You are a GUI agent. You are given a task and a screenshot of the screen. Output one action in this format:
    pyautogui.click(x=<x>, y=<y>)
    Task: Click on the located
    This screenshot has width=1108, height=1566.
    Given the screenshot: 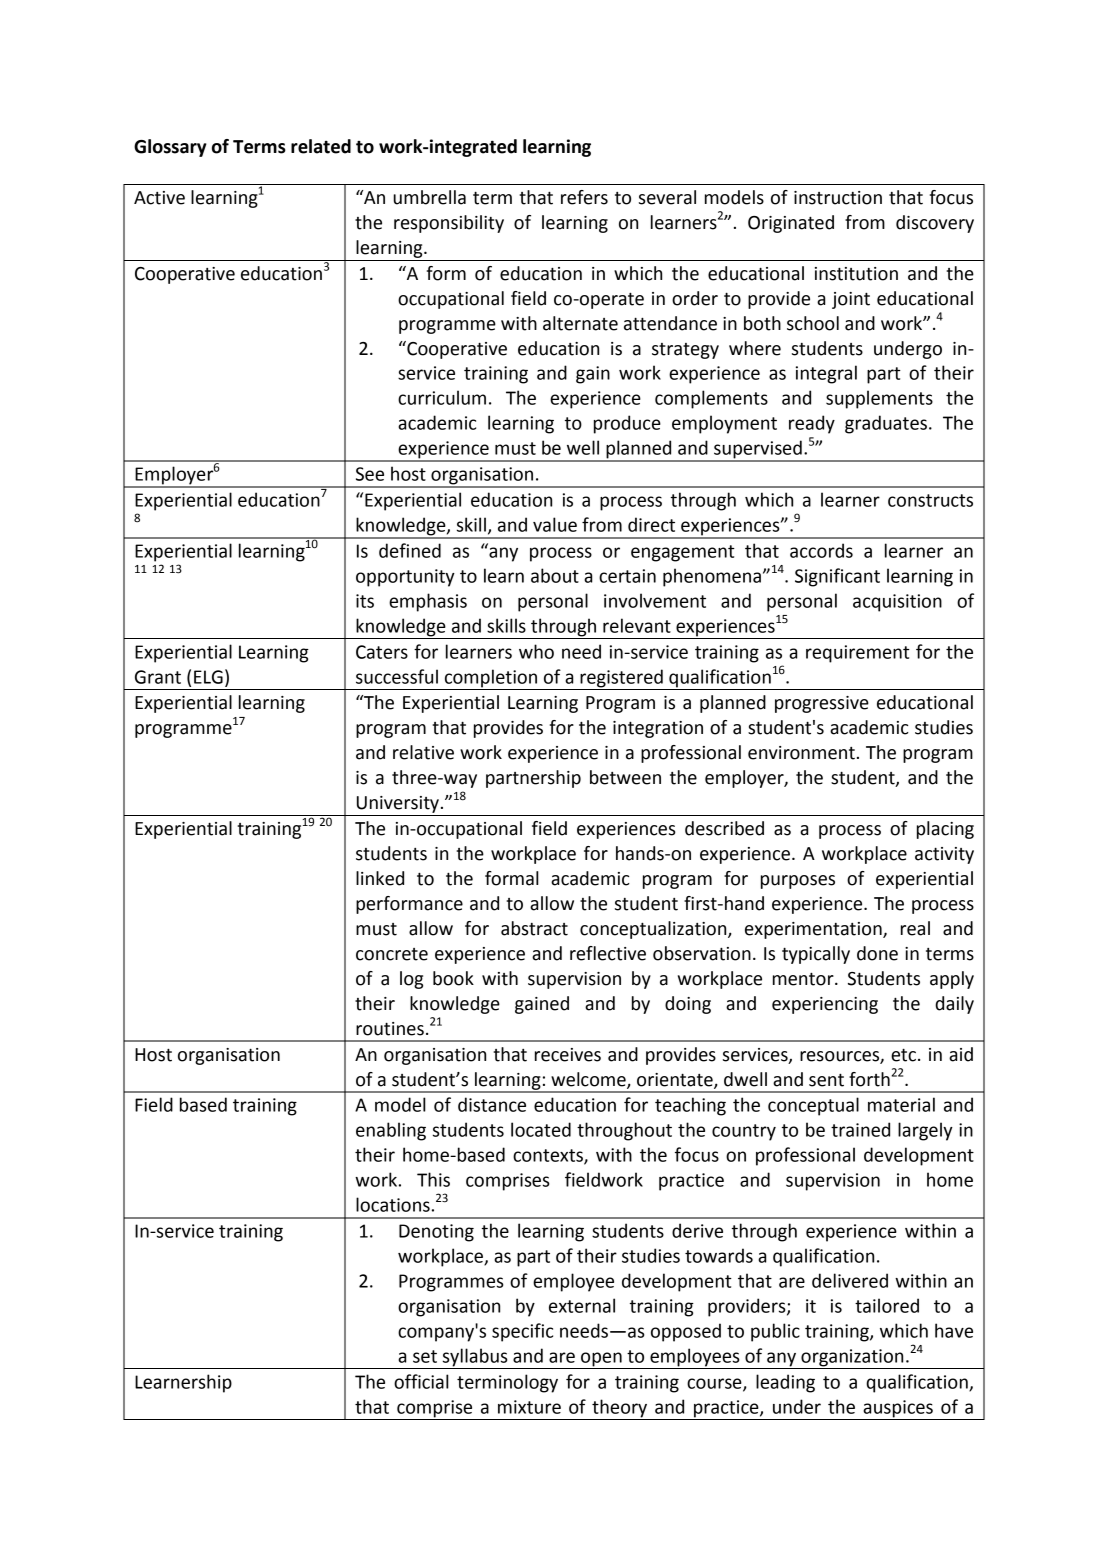 What is the action you would take?
    pyautogui.click(x=541, y=1129)
